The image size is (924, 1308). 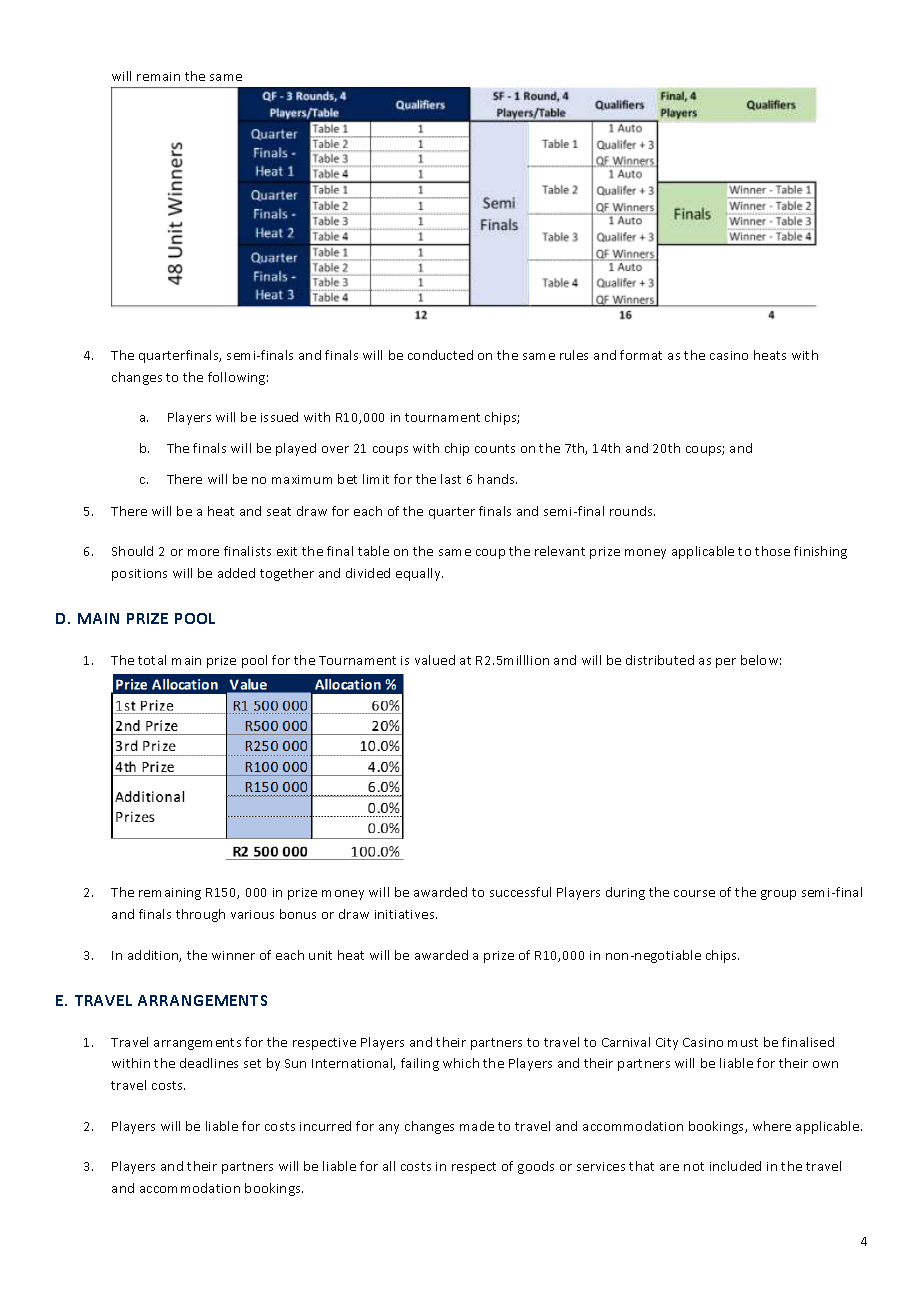 I want to click on made, so click(x=477, y=1126).
